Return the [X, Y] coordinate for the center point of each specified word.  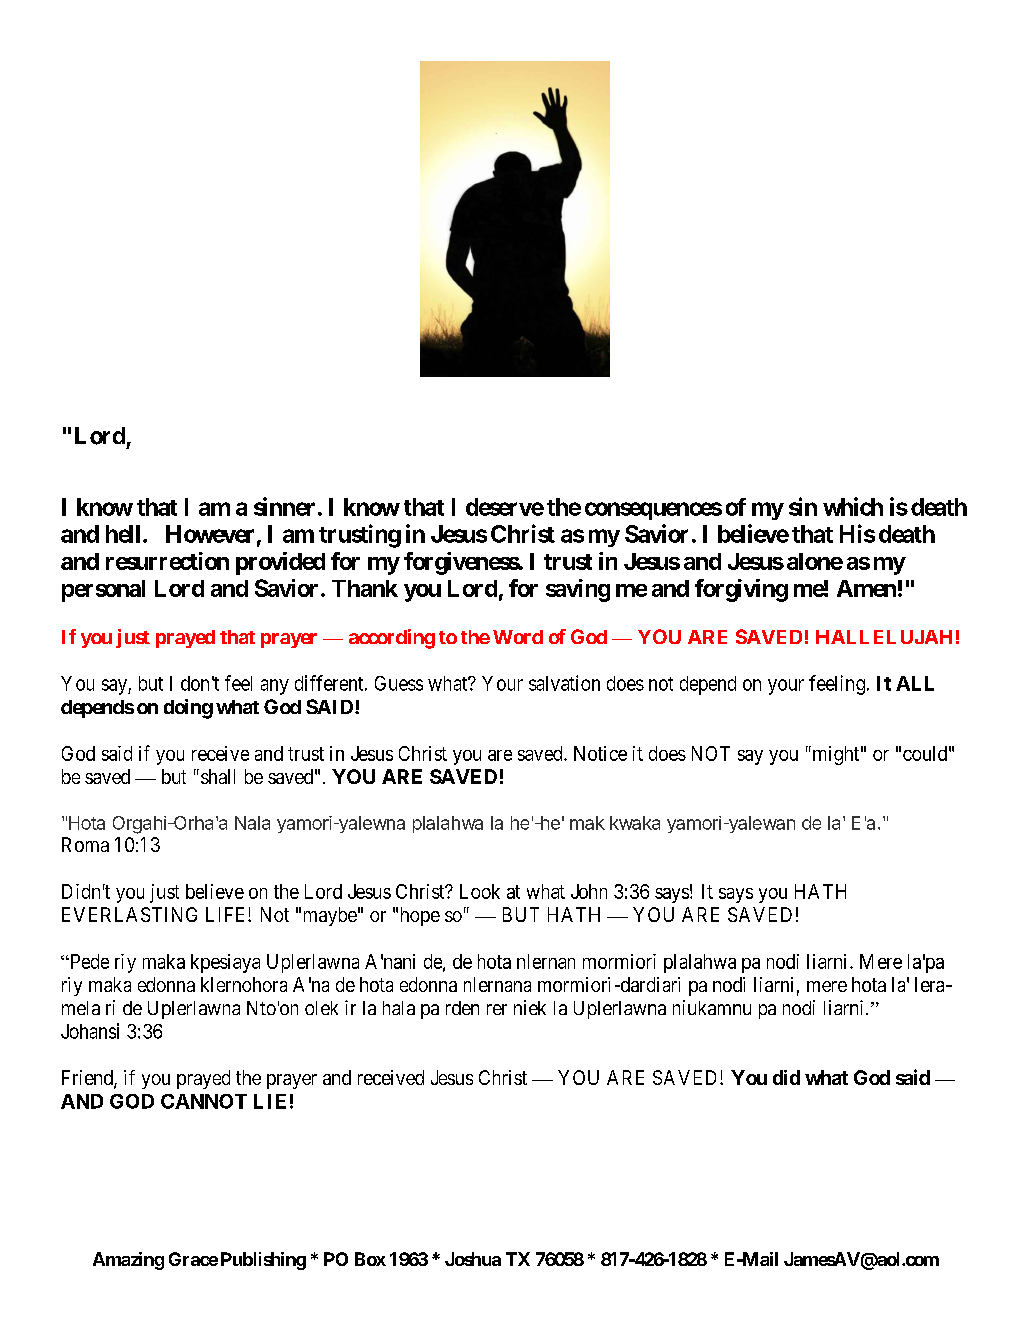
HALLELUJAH [884, 637]
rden [462, 1008]
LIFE [227, 914]
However [210, 534]
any [275, 687]
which [853, 506]
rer [497, 1009]
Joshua [473, 1259]
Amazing [128, 1261]
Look [480, 891]
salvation [564, 683]
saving [578, 590]
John [589, 891]
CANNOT [204, 1101]
